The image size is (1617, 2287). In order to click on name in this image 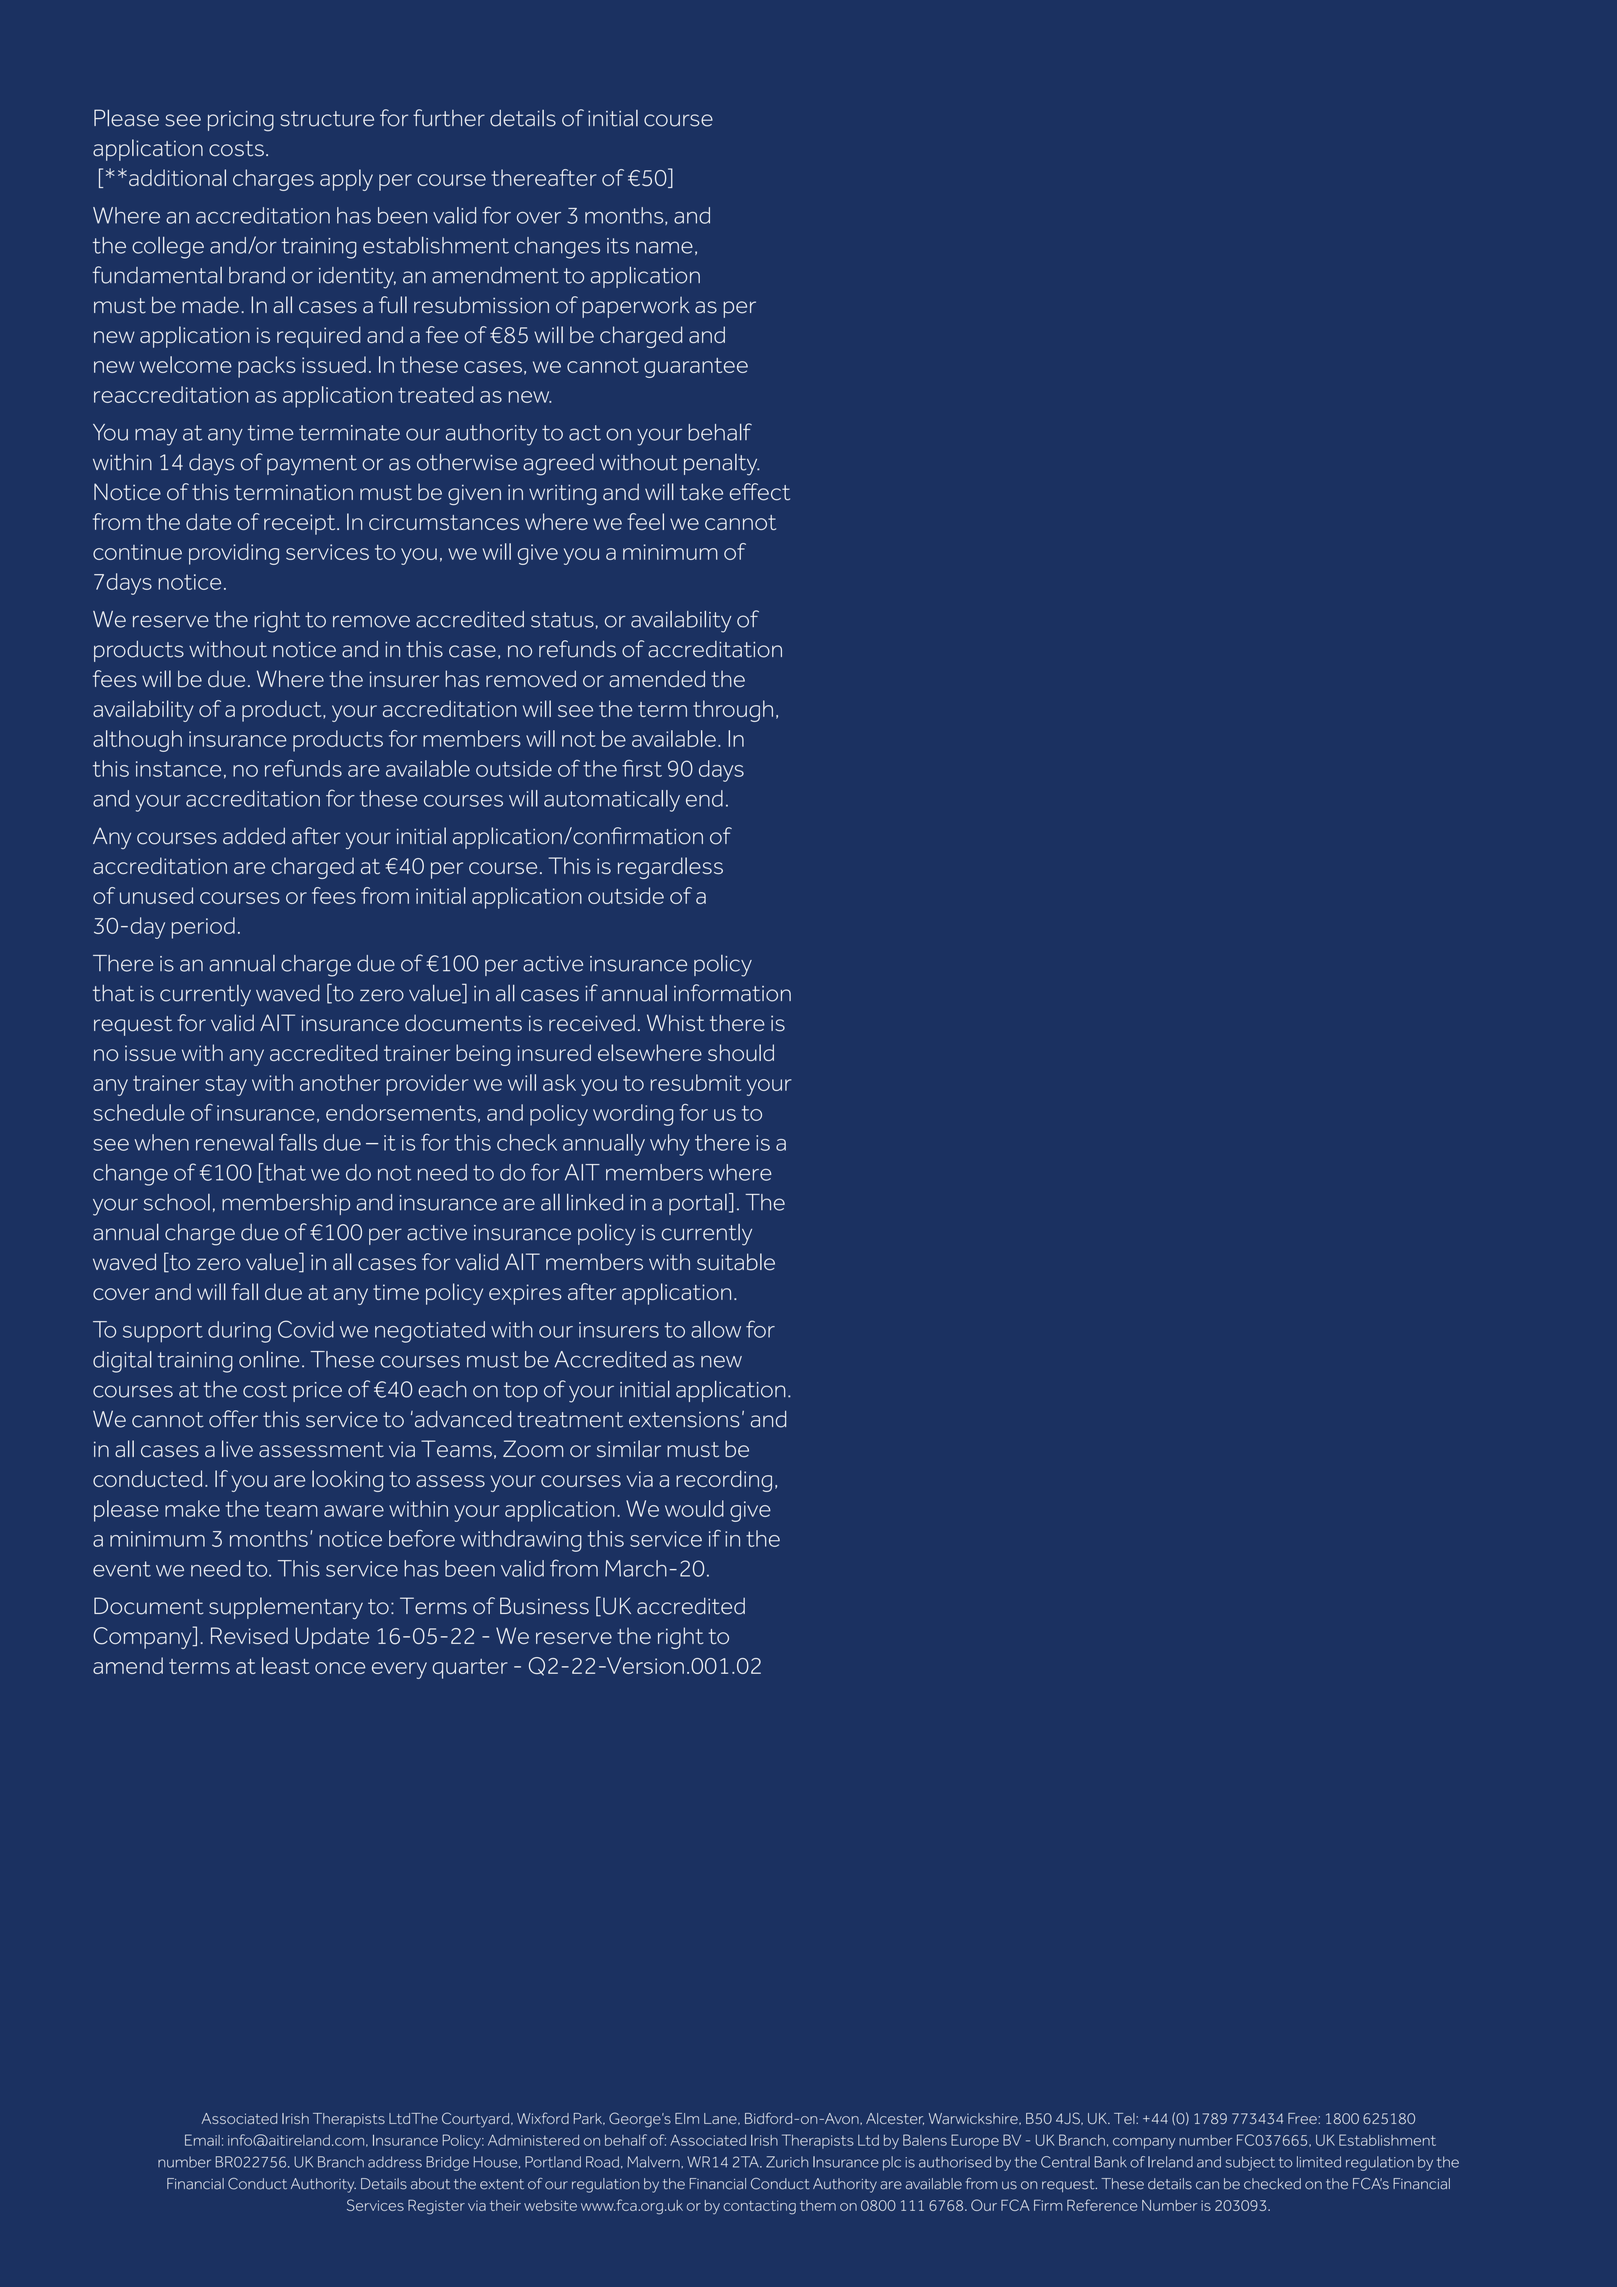, I will do `click(664, 247)`.
